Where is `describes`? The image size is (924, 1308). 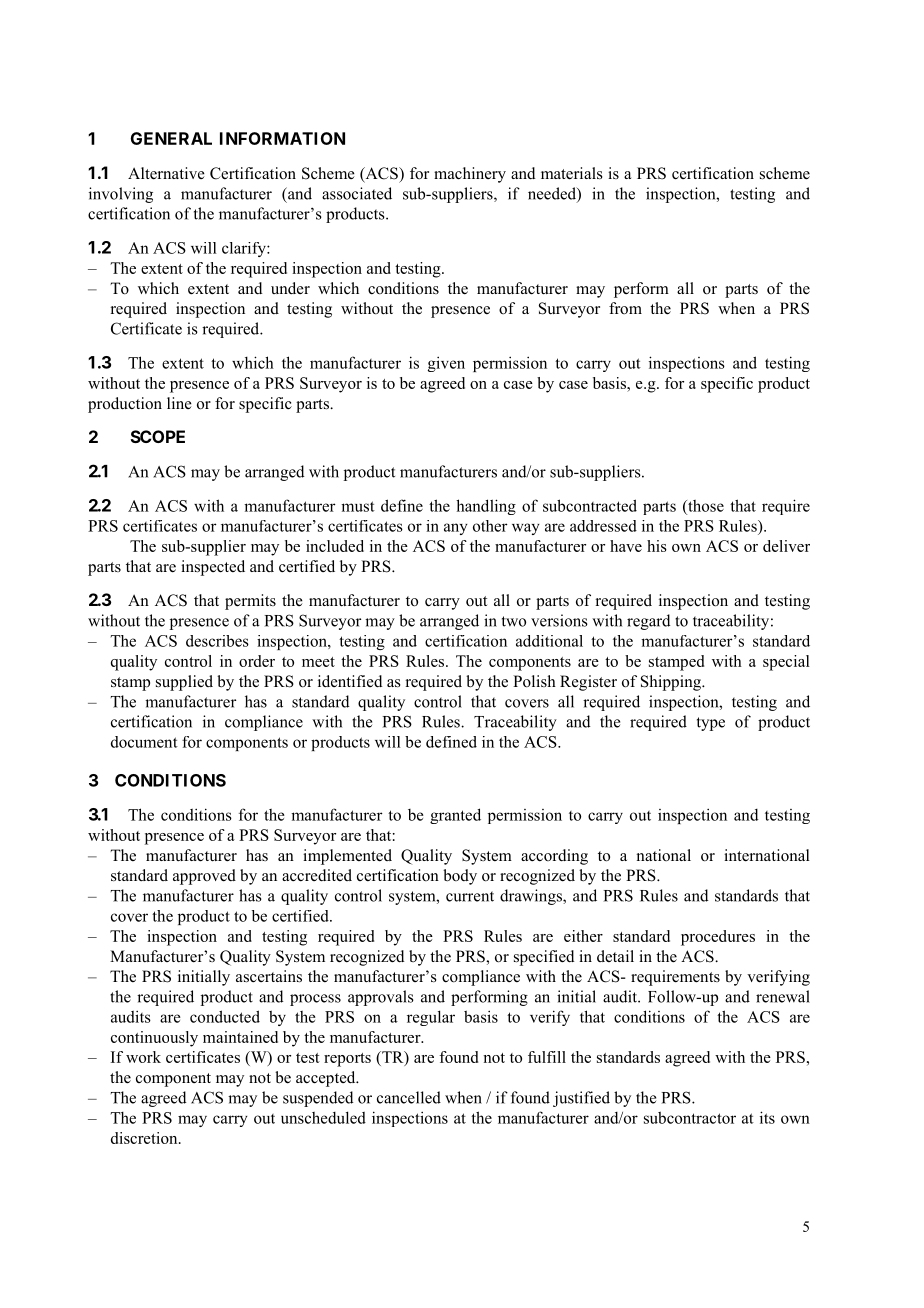
describes is located at coordinates (217, 641).
